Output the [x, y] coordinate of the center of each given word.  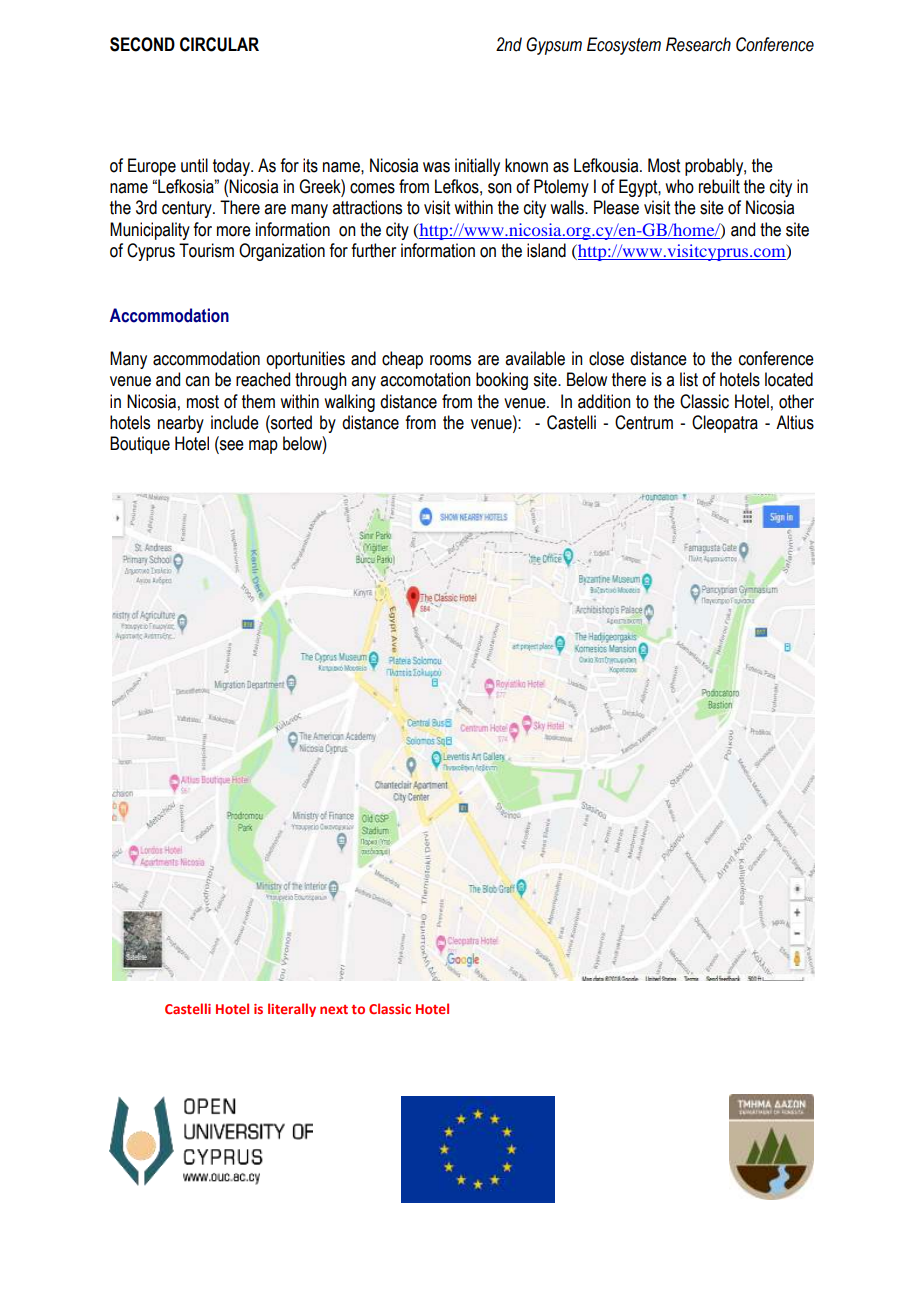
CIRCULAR [219, 44]
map [263, 447]
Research [698, 44]
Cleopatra [725, 424]
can [198, 381]
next [334, 1009]
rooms [450, 360]
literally [292, 1010]
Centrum [644, 422]
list [689, 379]
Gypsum [554, 46]
